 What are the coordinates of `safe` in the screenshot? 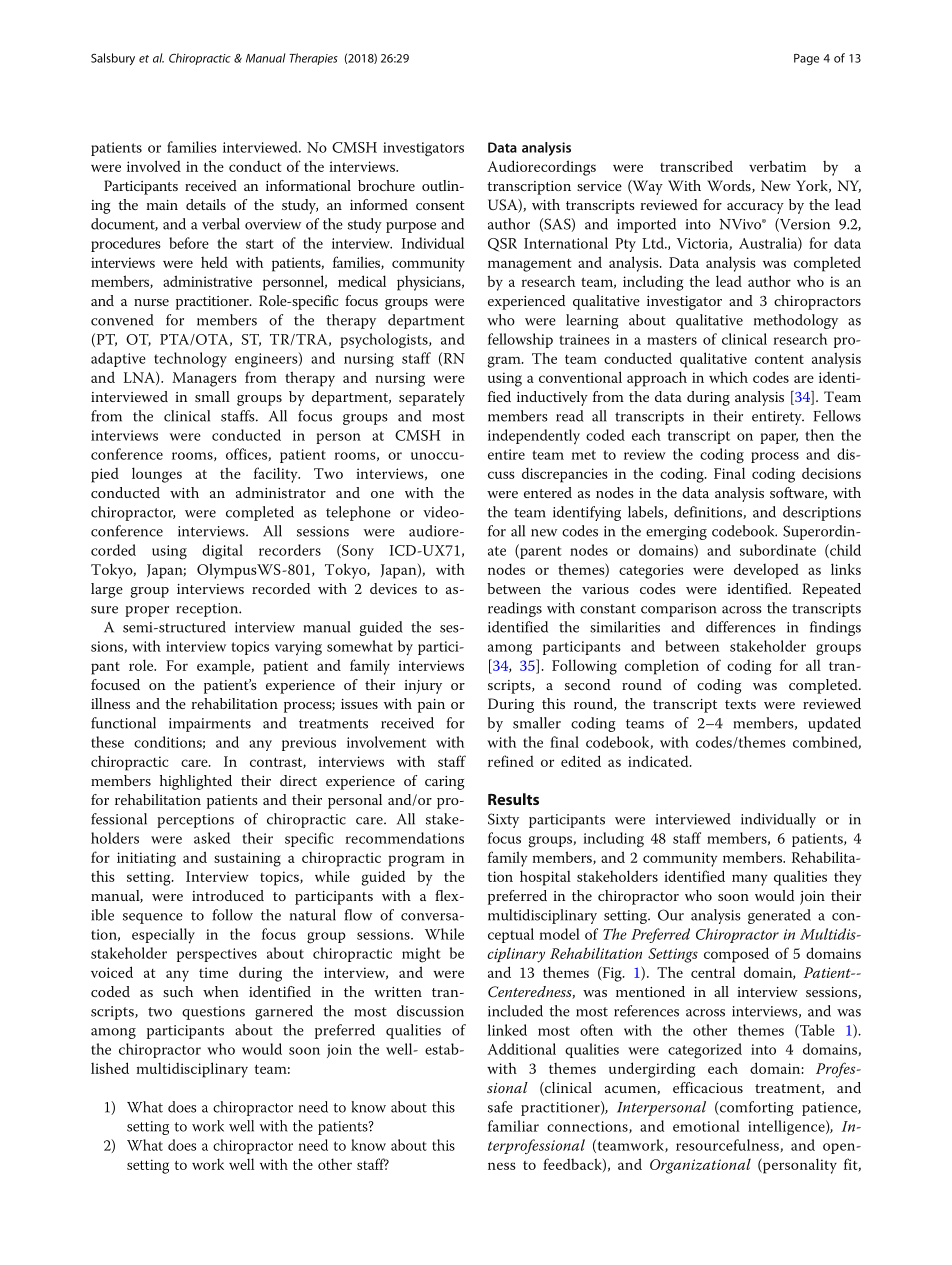 It's located at (500, 1107).
